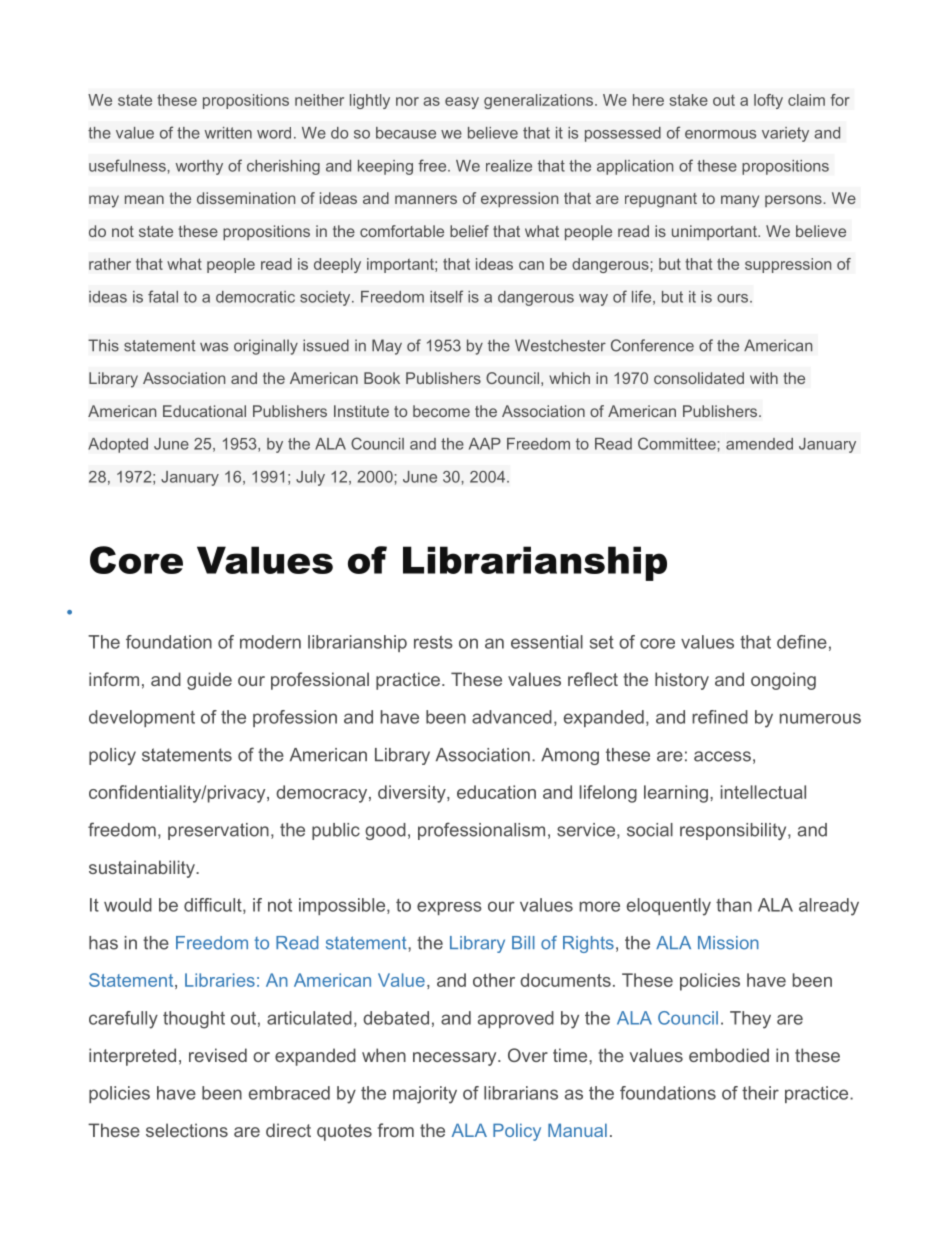  Describe the element at coordinates (720, 134) in the document. I see `enormous` at that location.
